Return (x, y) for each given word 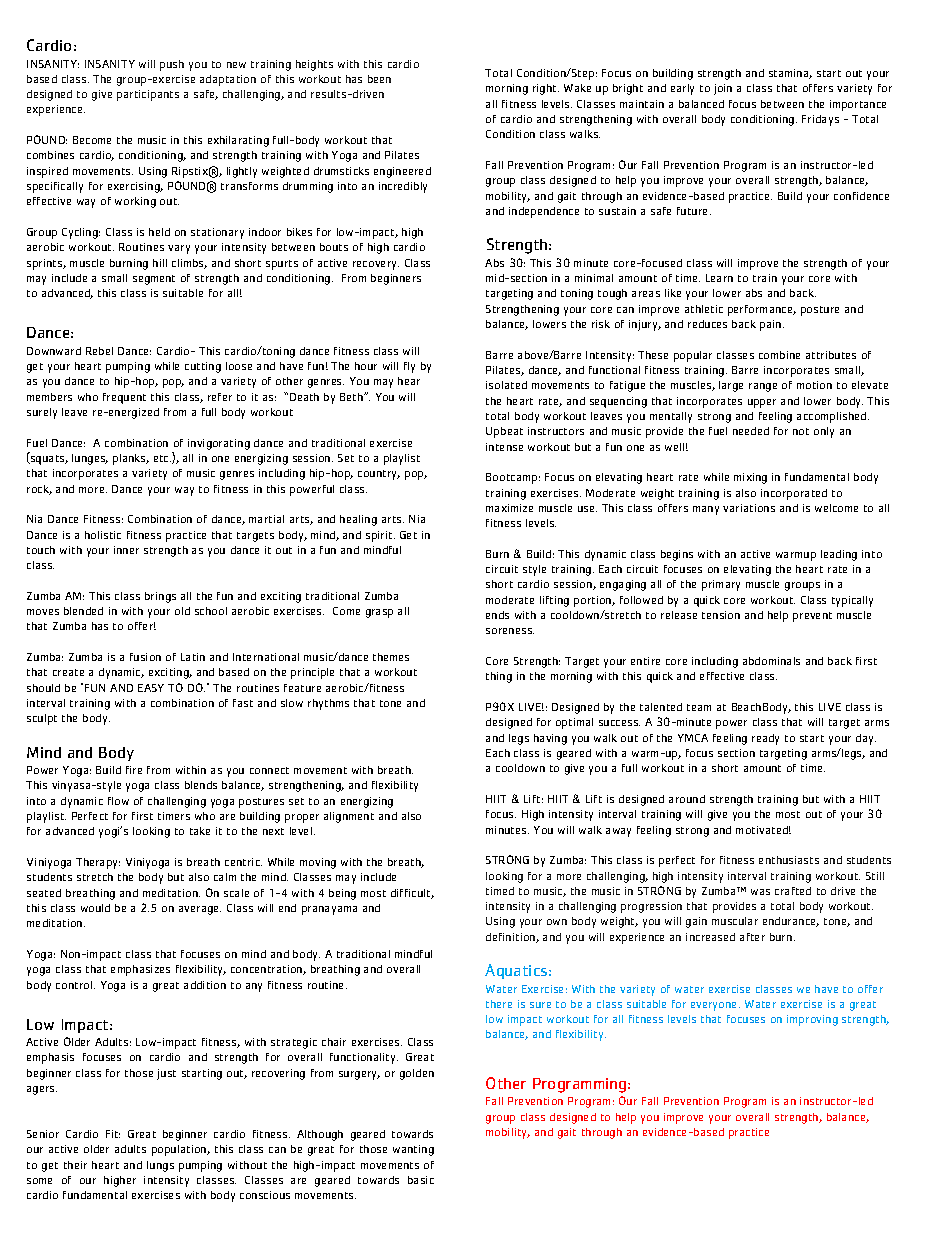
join (723, 89)
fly (409, 367)
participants (148, 95)
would (95, 908)
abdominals (771, 661)
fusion (145, 657)
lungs (160, 1166)
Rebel (99, 351)
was (760, 892)
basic (421, 1180)
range (763, 387)
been (379, 79)
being (342, 894)
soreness (510, 631)
